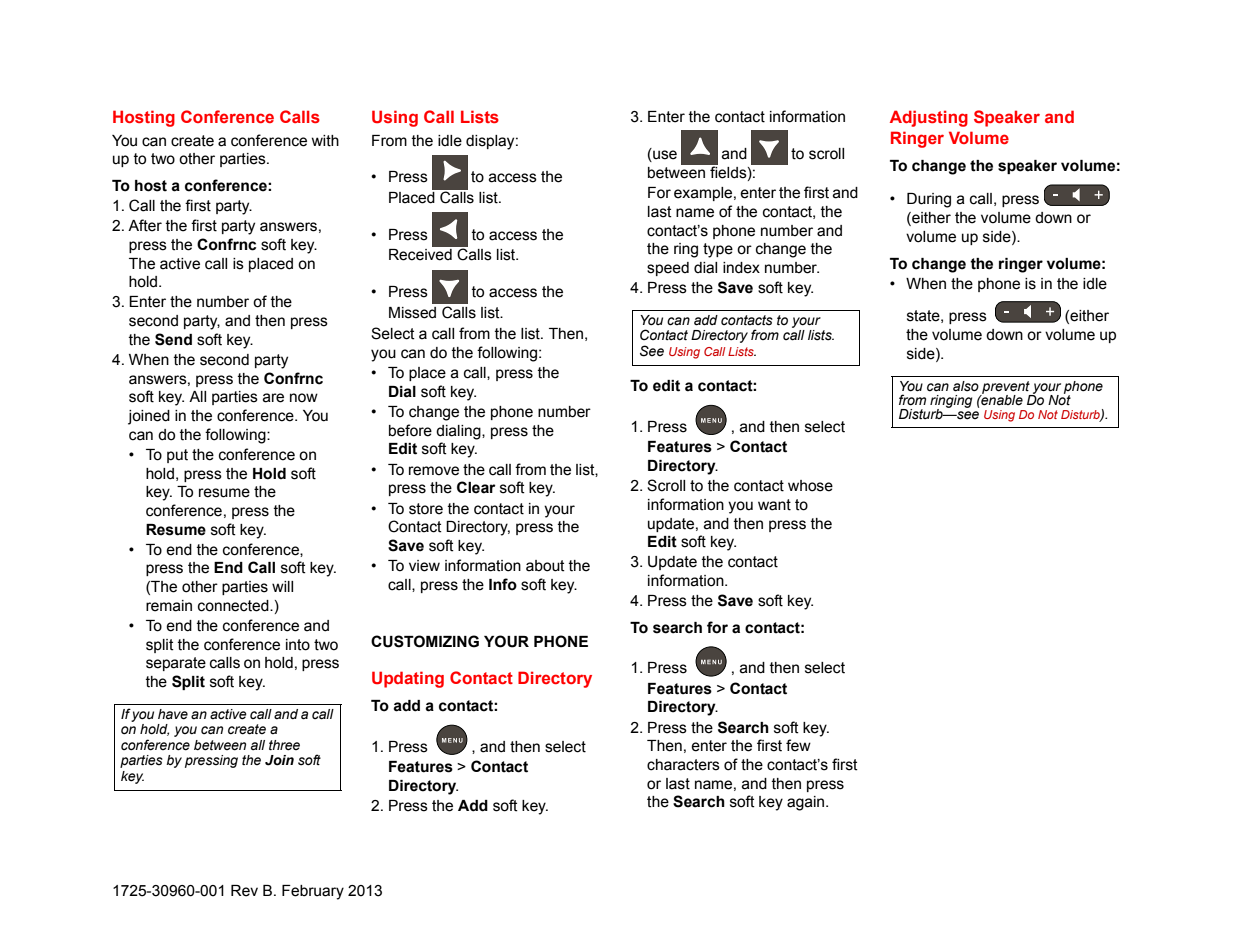 This image has width=1233, height=952. What do you see at coordinates (798, 745) in the image?
I see `few` at bounding box center [798, 745].
